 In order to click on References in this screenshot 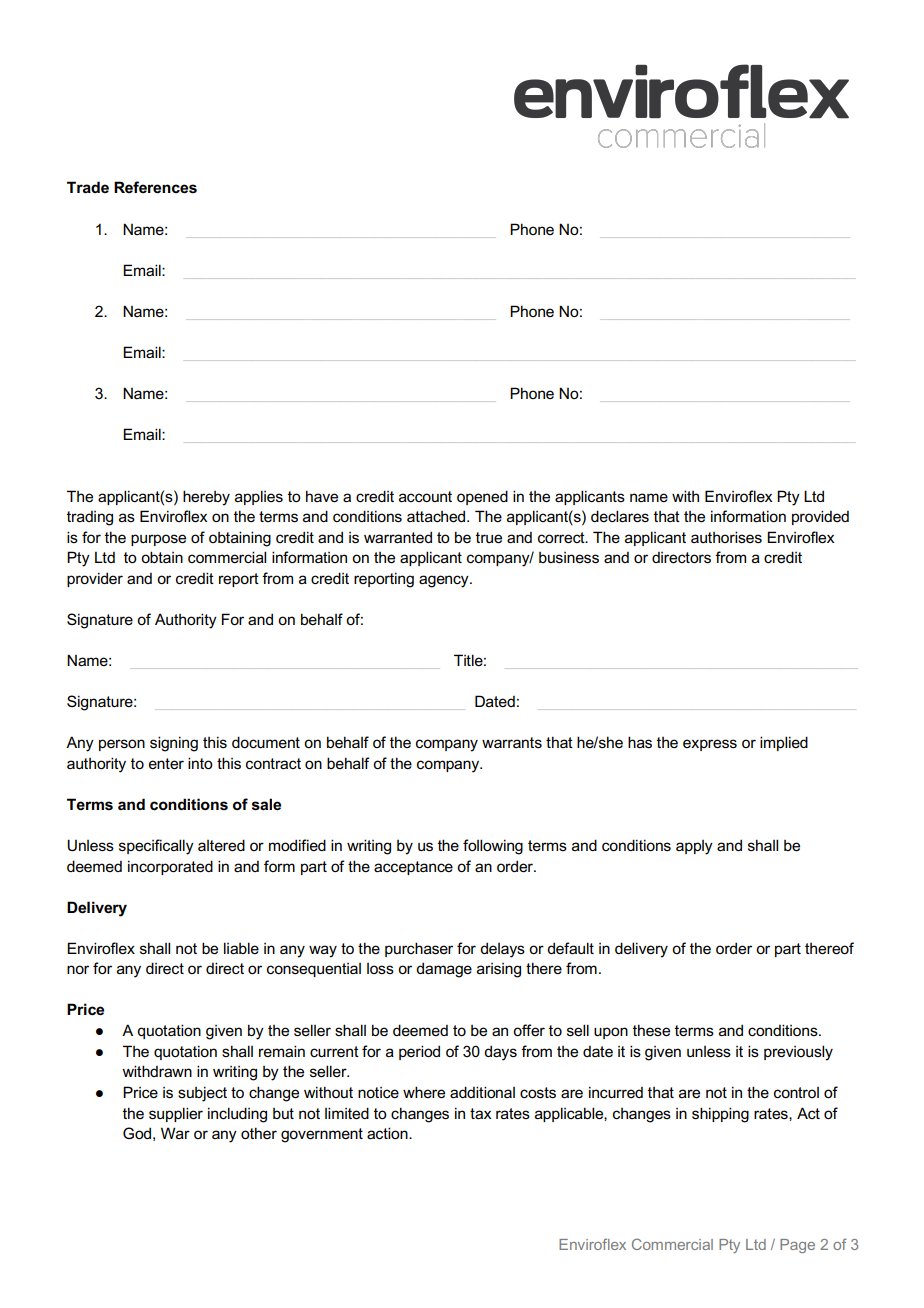, I will do `click(155, 187)`.
